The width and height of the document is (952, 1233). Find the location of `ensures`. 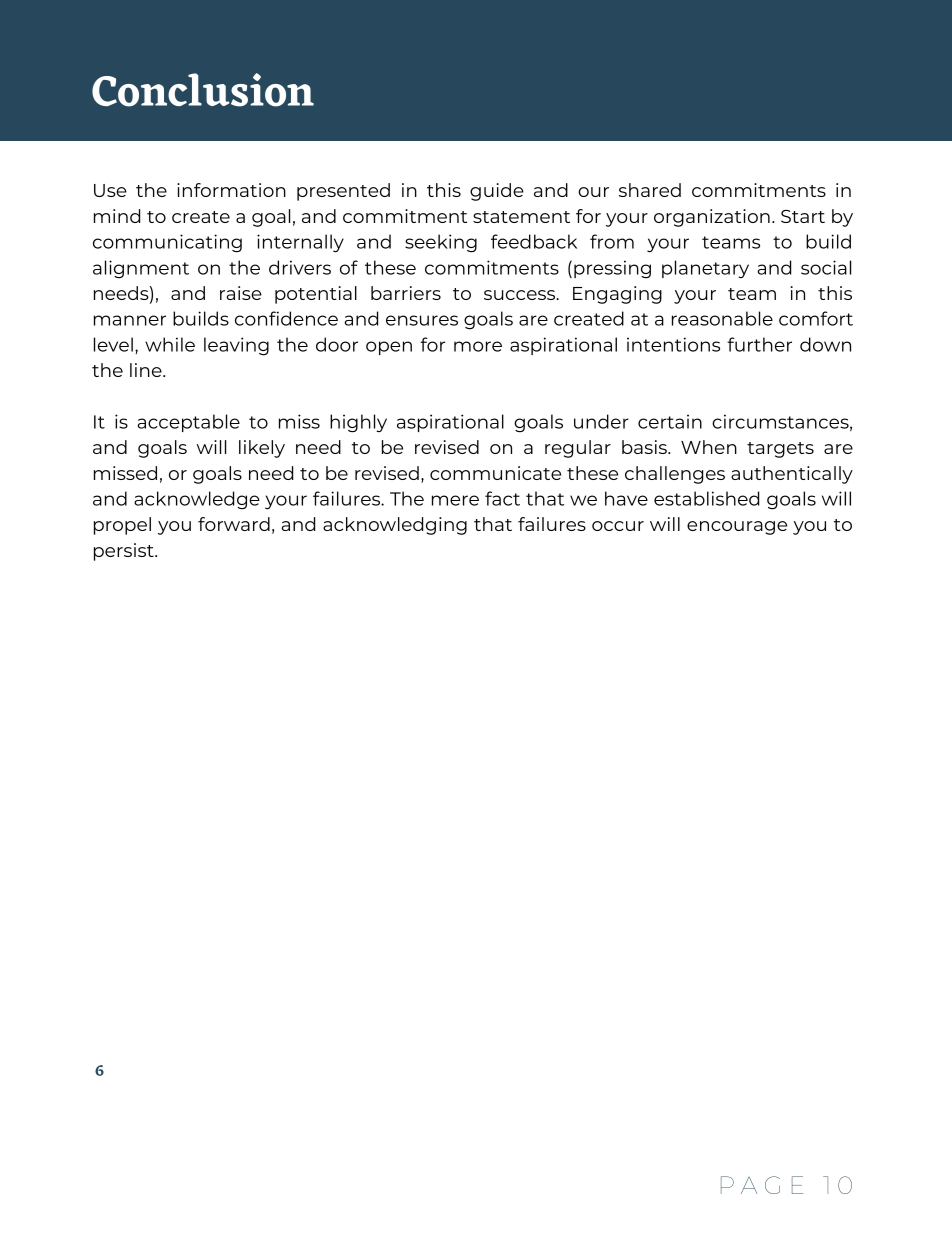

ensures is located at coordinates (422, 320).
